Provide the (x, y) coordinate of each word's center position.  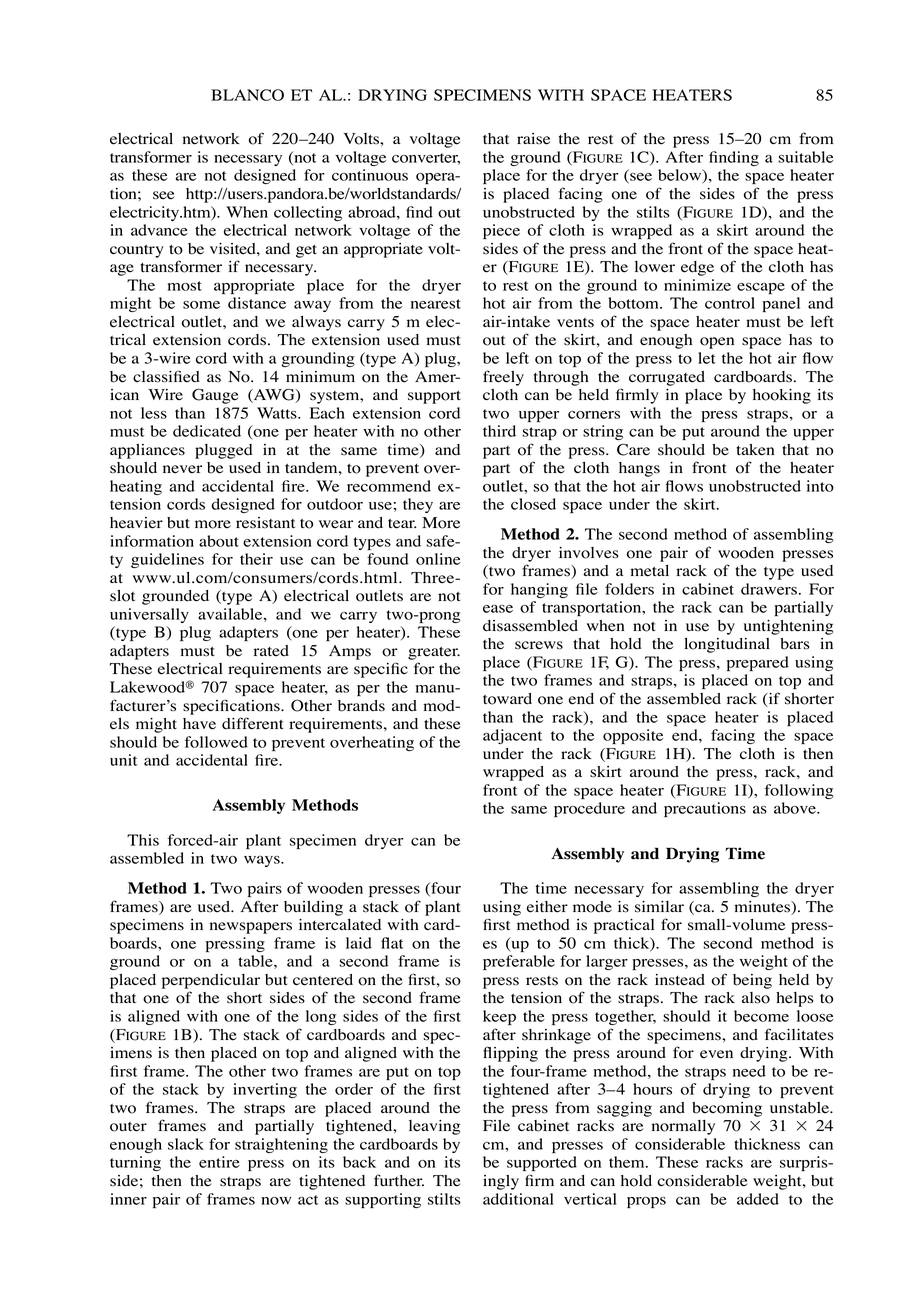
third (499, 431)
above (796, 808)
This (143, 840)
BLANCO (247, 95)
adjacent (512, 736)
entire (219, 1162)
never (182, 469)
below (681, 176)
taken (755, 450)
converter (426, 159)
